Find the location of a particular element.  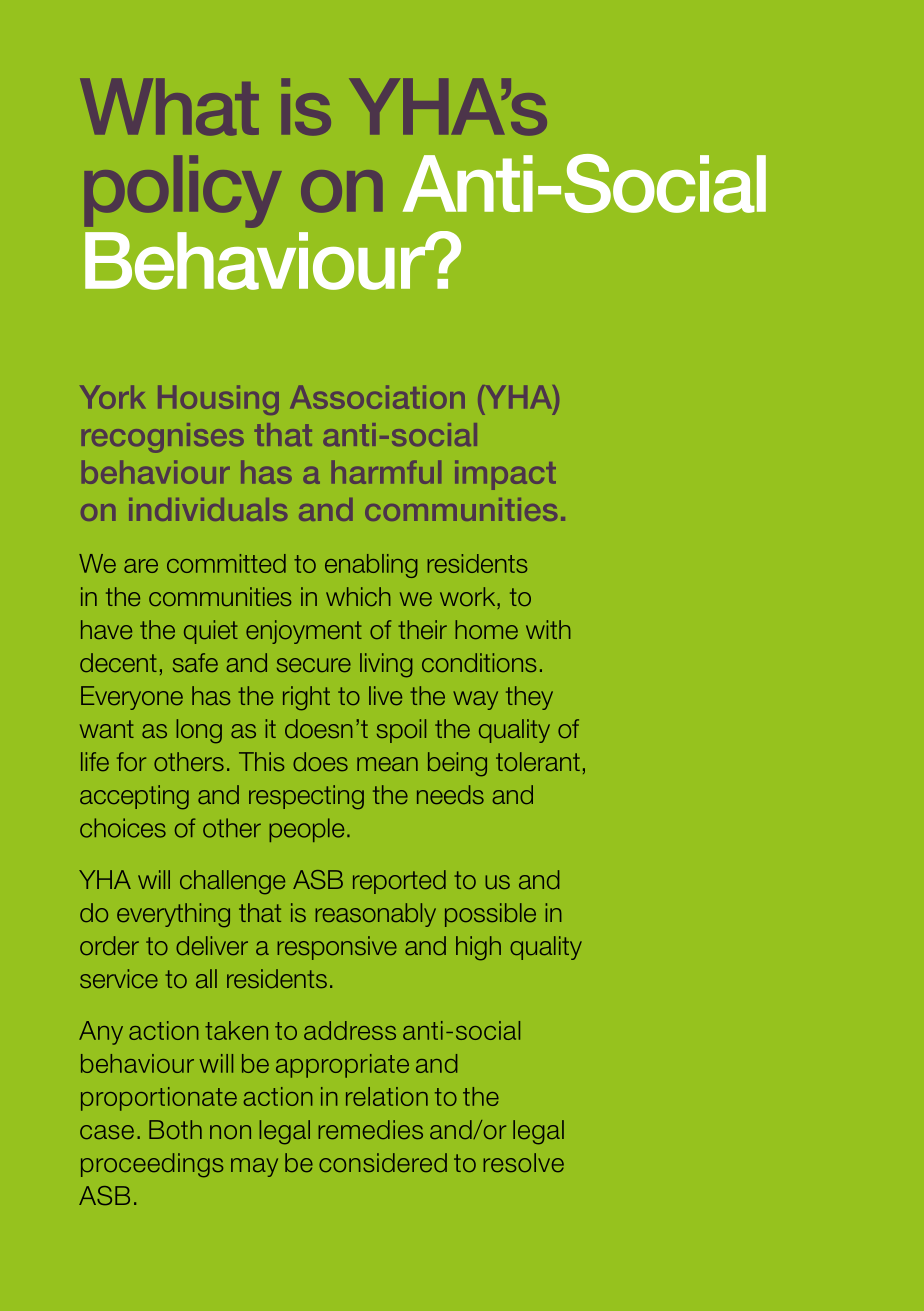

resolve is located at coordinates (523, 1162).
